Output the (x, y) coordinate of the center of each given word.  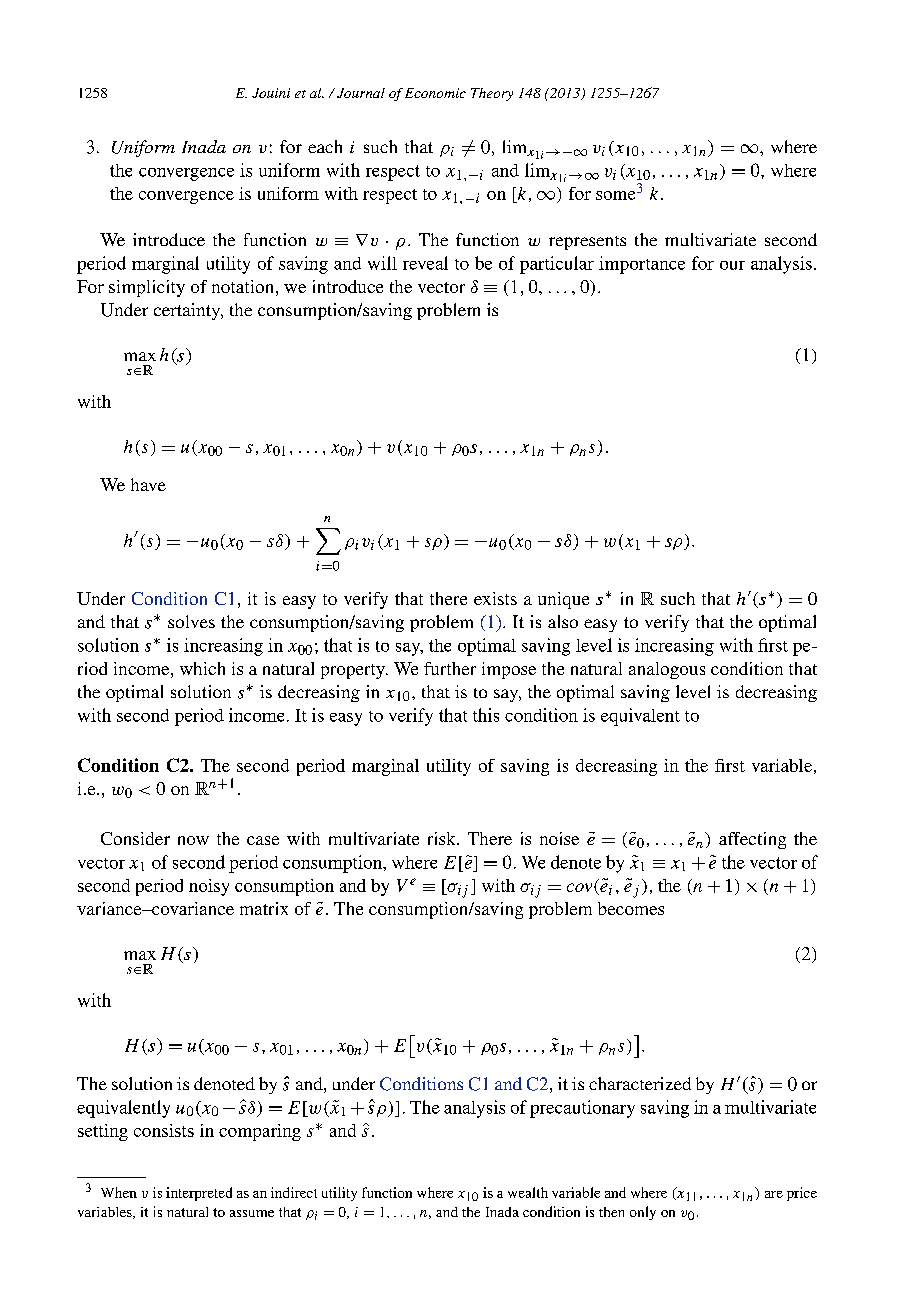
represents (587, 243)
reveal (425, 263)
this (486, 715)
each (325, 146)
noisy (209, 887)
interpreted (199, 1194)
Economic (435, 93)
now (193, 840)
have (148, 484)
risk (443, 838)
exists (495, 598)
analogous (667, 670)
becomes (631, 908)
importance (642, 265)
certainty (188, 311)
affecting (752, 840)
